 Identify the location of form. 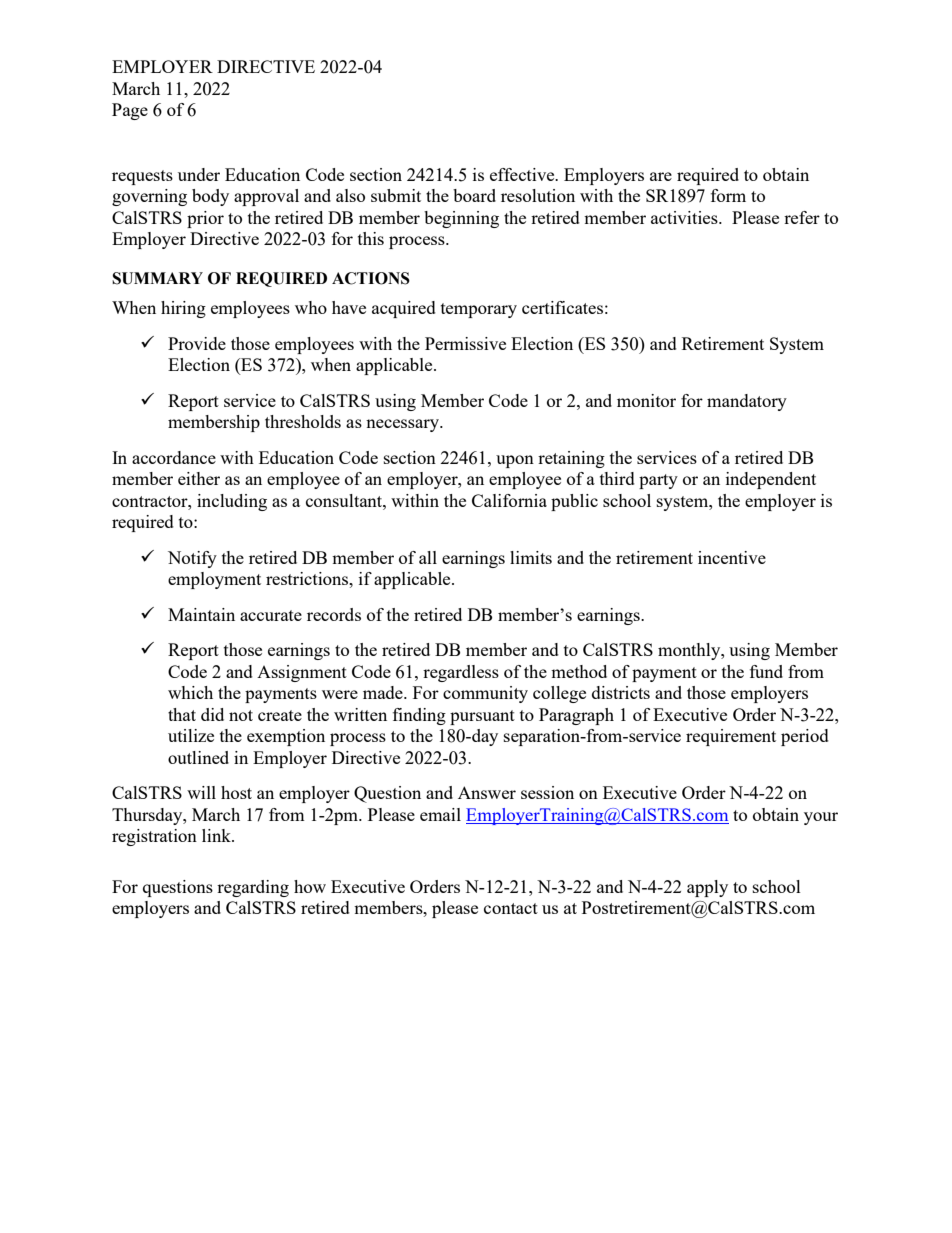
(728, 195).
